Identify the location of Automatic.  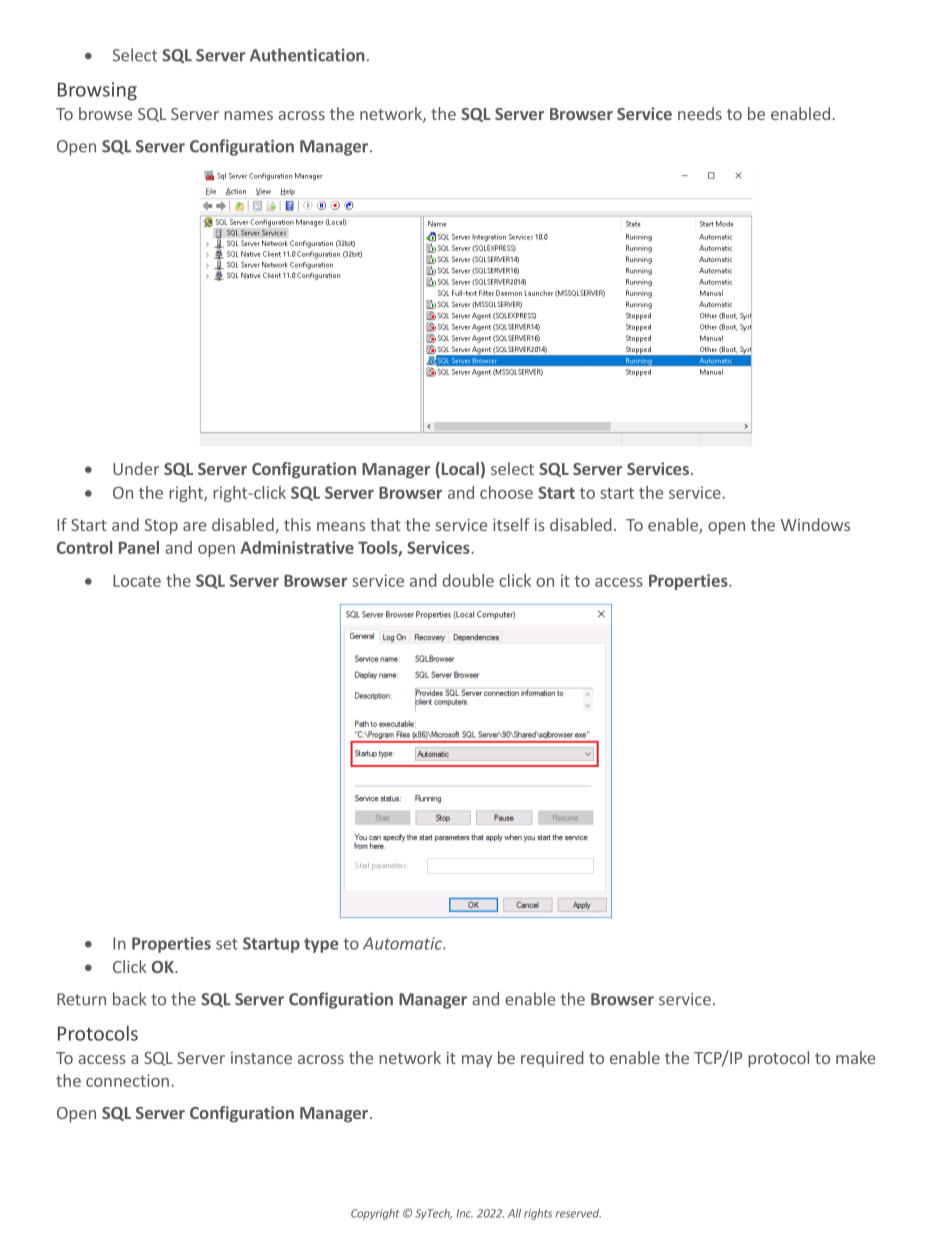
(403, 943).
